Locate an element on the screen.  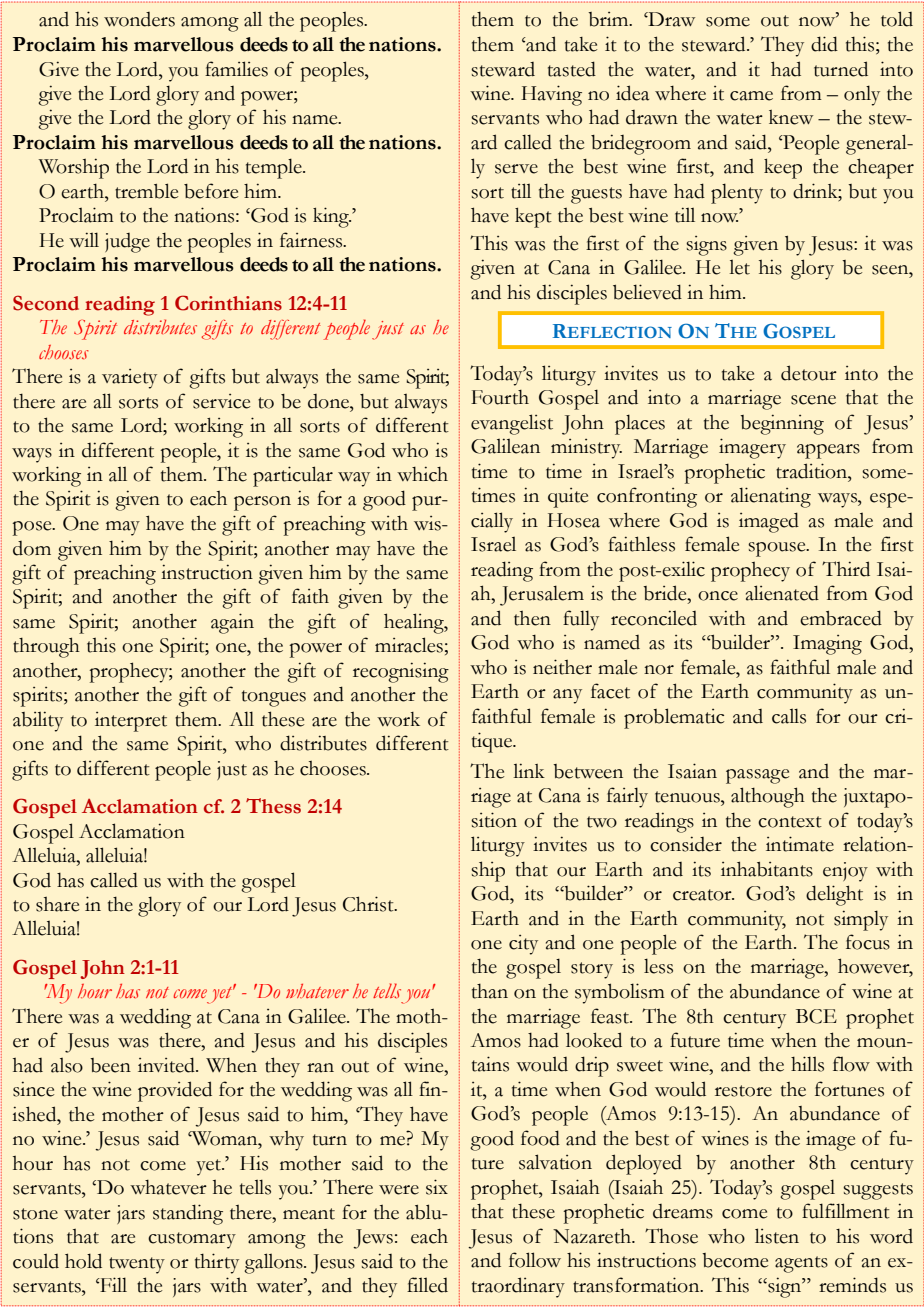
appears is located at coordinates (828, 451).
